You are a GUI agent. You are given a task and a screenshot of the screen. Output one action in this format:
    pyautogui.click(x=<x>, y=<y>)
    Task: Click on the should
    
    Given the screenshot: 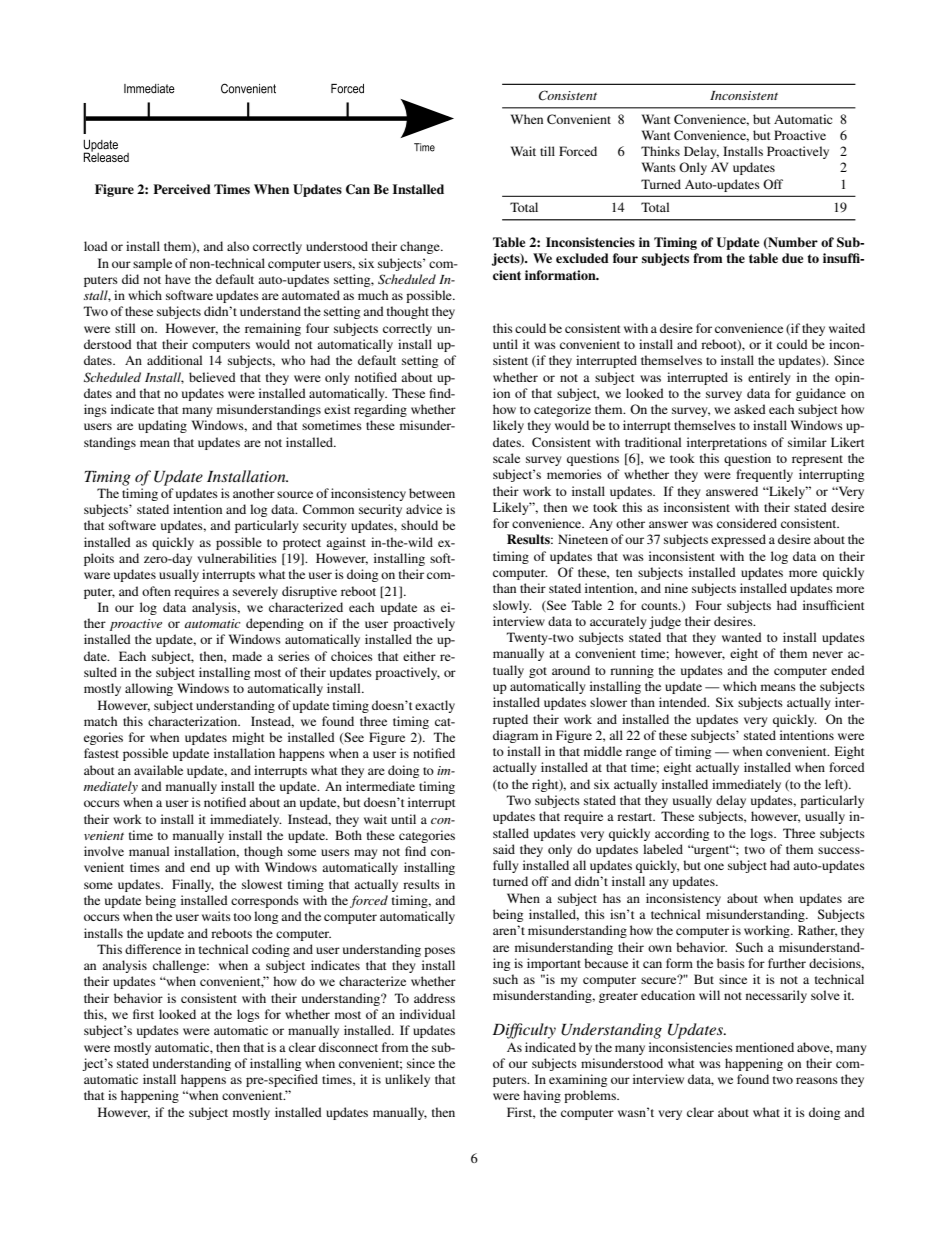 What is the action you would take?
    pyautogui.click(x=419, y=525)
